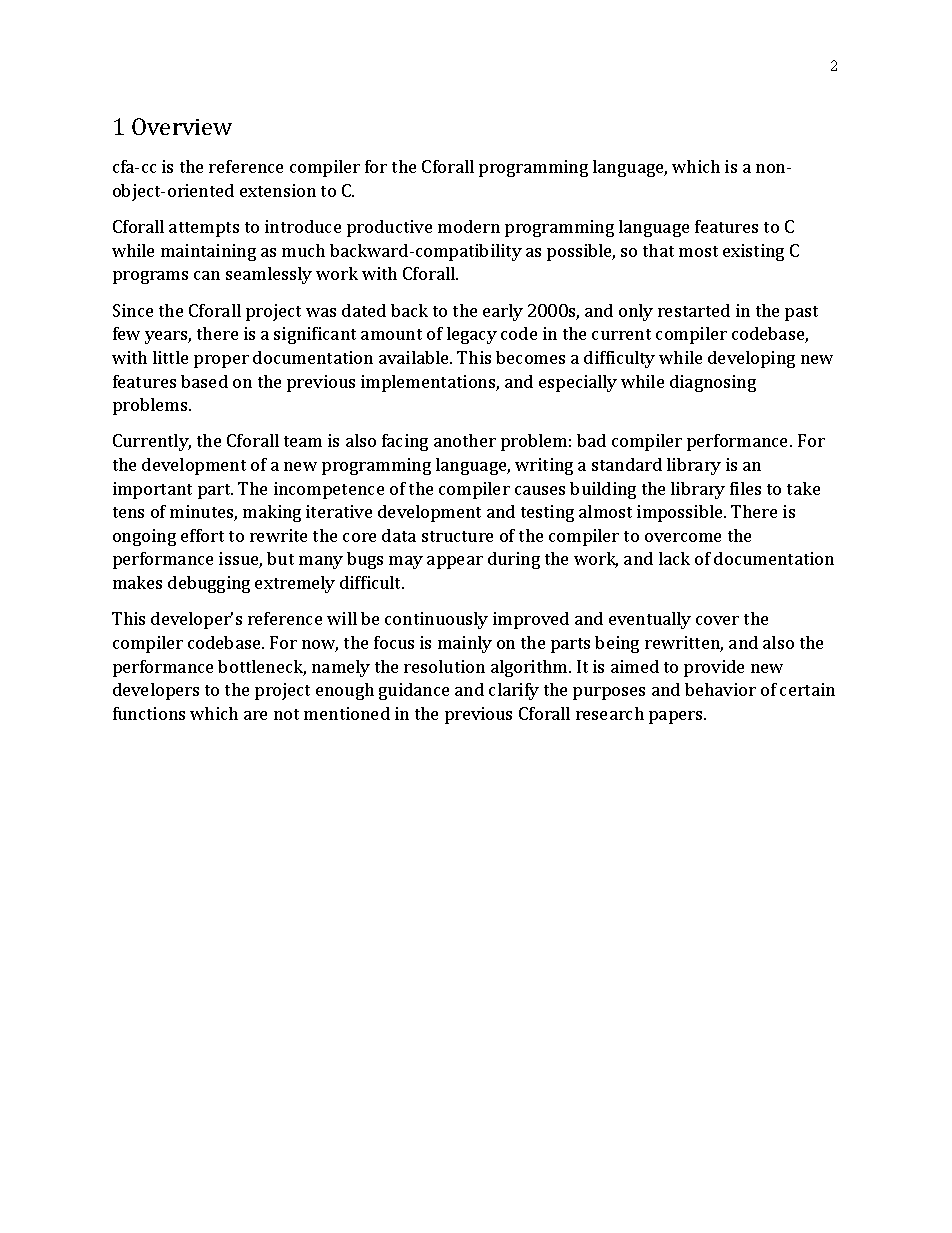 Image resolution: width=952 pixels, height=1233 pixels. I want to click on that, so click(658, 250).
